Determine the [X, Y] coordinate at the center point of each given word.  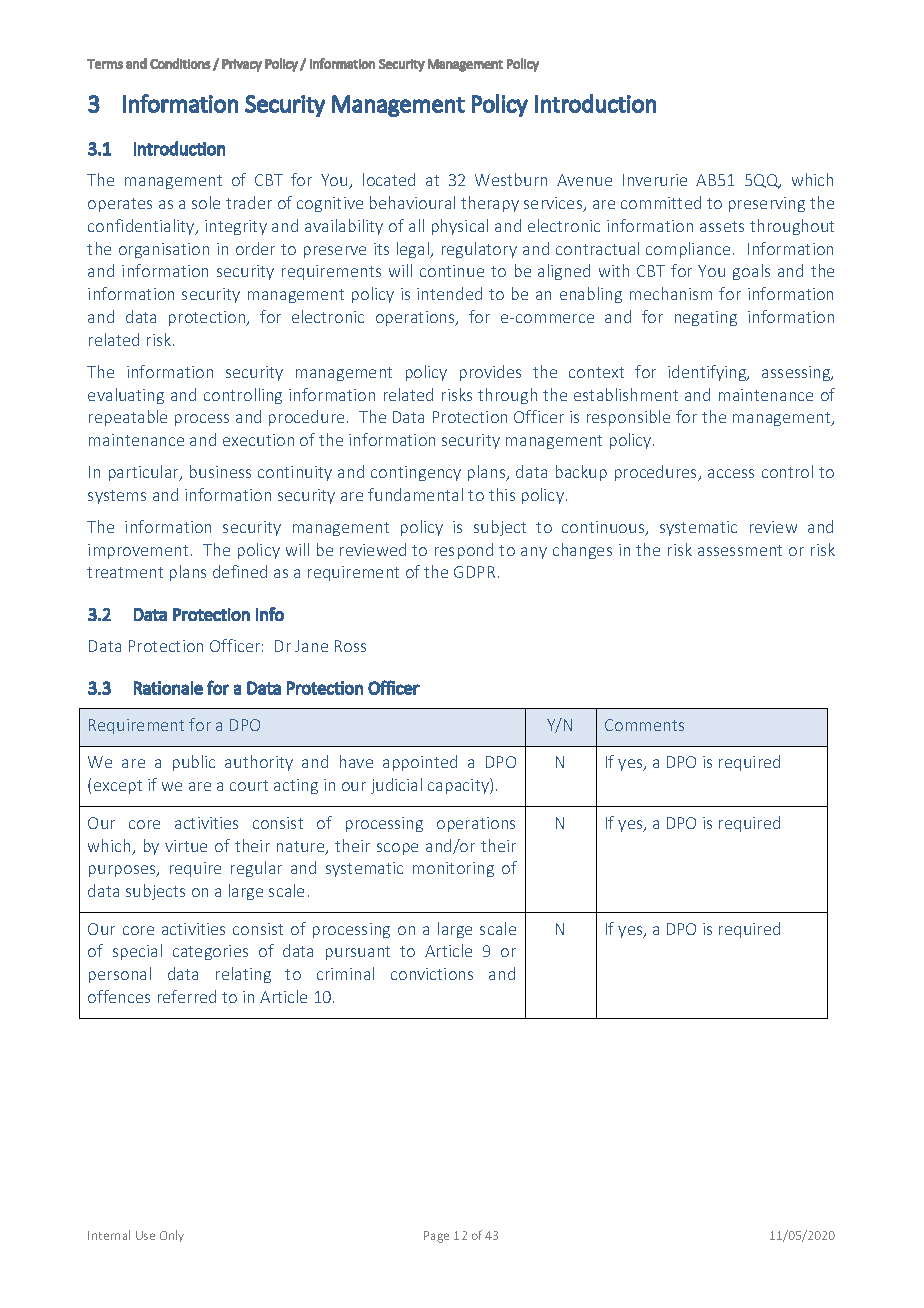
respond [464, 551]
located [389, 179]
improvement [138, 551]
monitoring [453, 869]
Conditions [180, 63]
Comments [644, 725]
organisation [164, 250]
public [194, 763]
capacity [459, 786]
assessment [740, 550]
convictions [432, 974]
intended [449, 293]
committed [661, 202]
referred [187, 996]
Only [172, 1236]
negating [706, 318]
